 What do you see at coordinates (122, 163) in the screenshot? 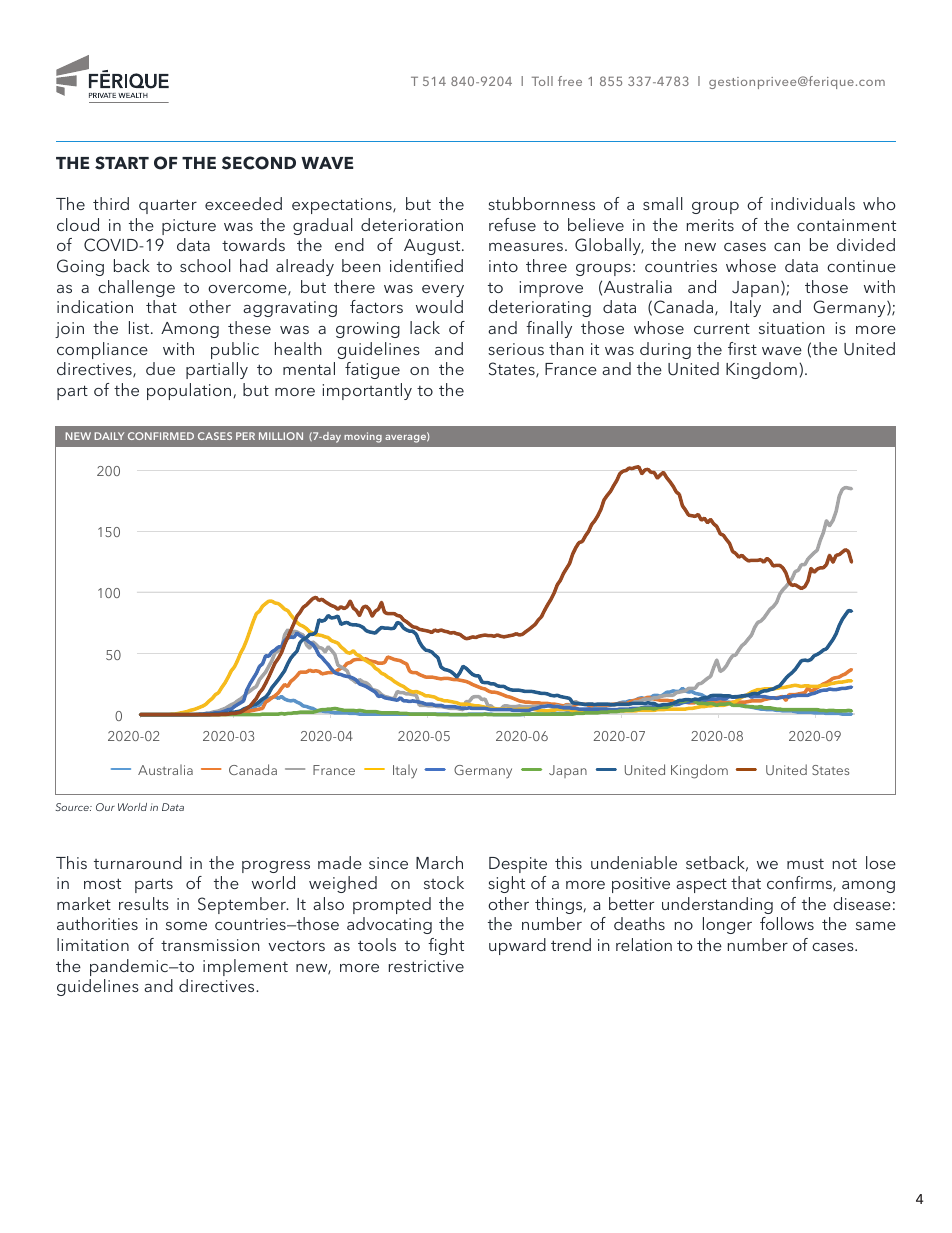
I see `START` at bounding box center [122, 163].
